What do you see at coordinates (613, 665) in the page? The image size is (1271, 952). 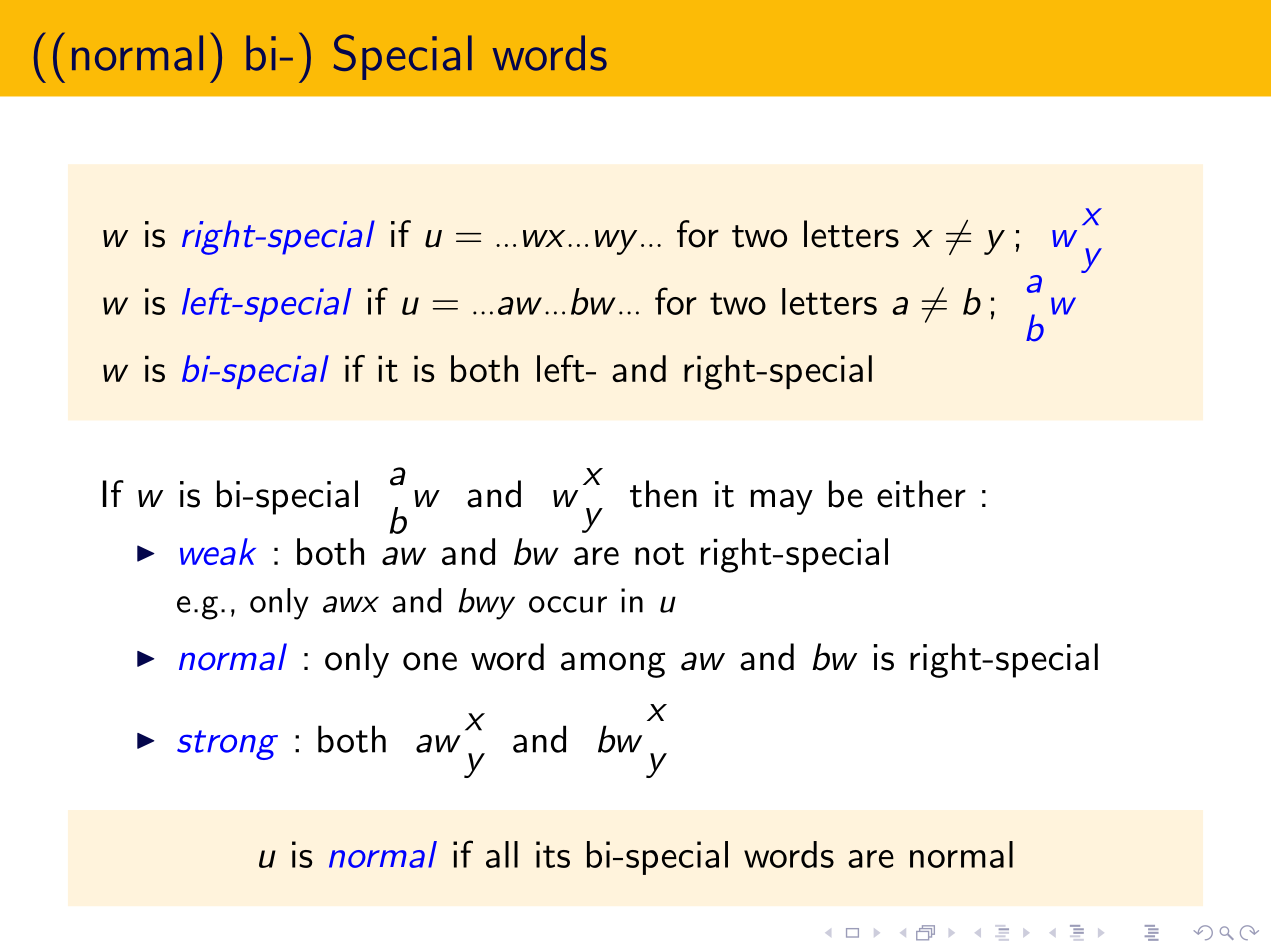 I see `among` at bounding box center [613, 665].
